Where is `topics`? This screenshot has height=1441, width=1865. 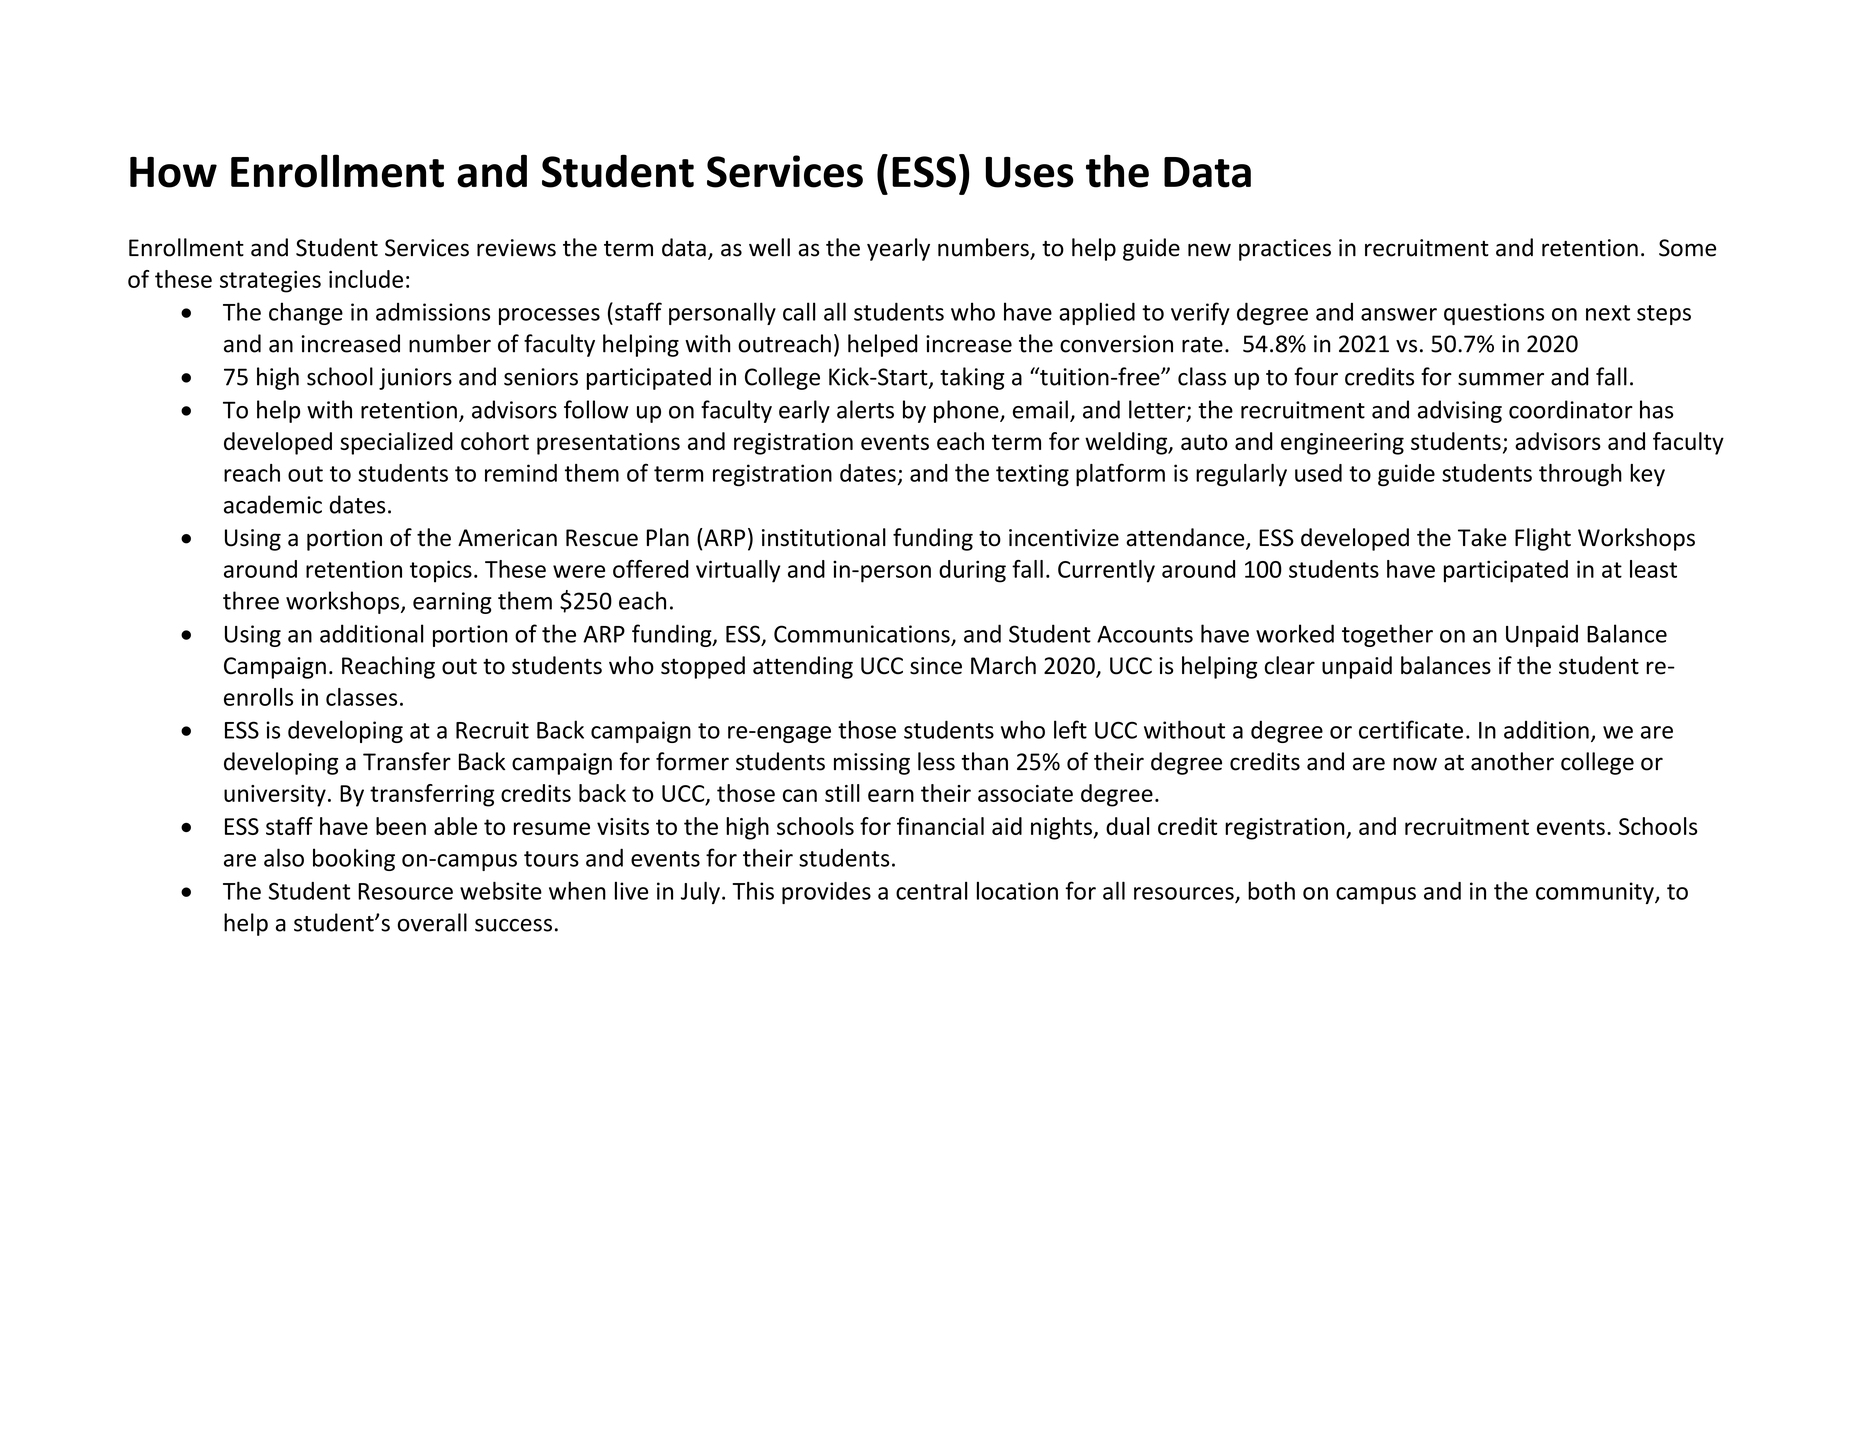 topics is located at coordinates (441, 571).
